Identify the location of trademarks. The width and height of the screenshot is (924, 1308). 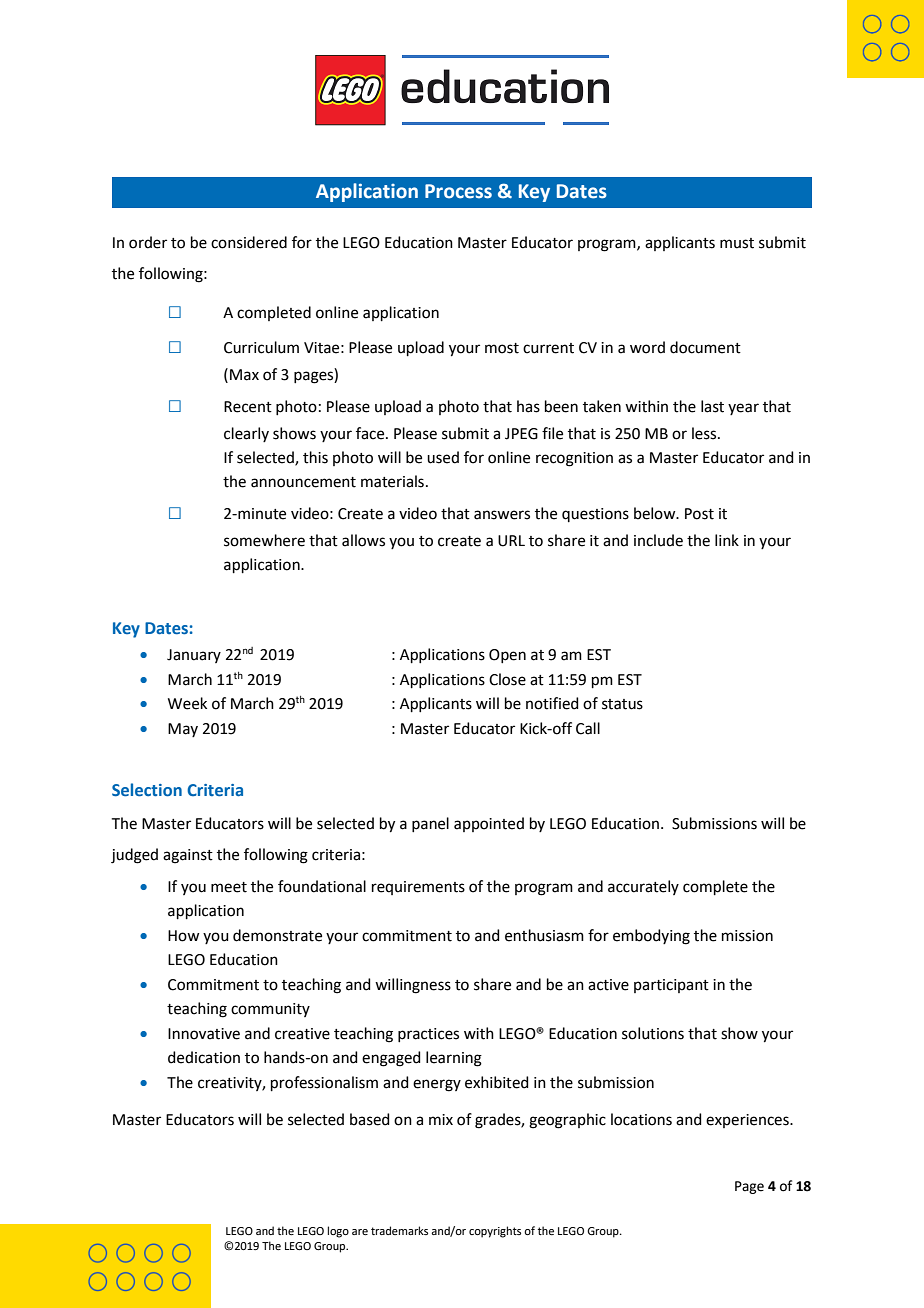
(399, 1230).
